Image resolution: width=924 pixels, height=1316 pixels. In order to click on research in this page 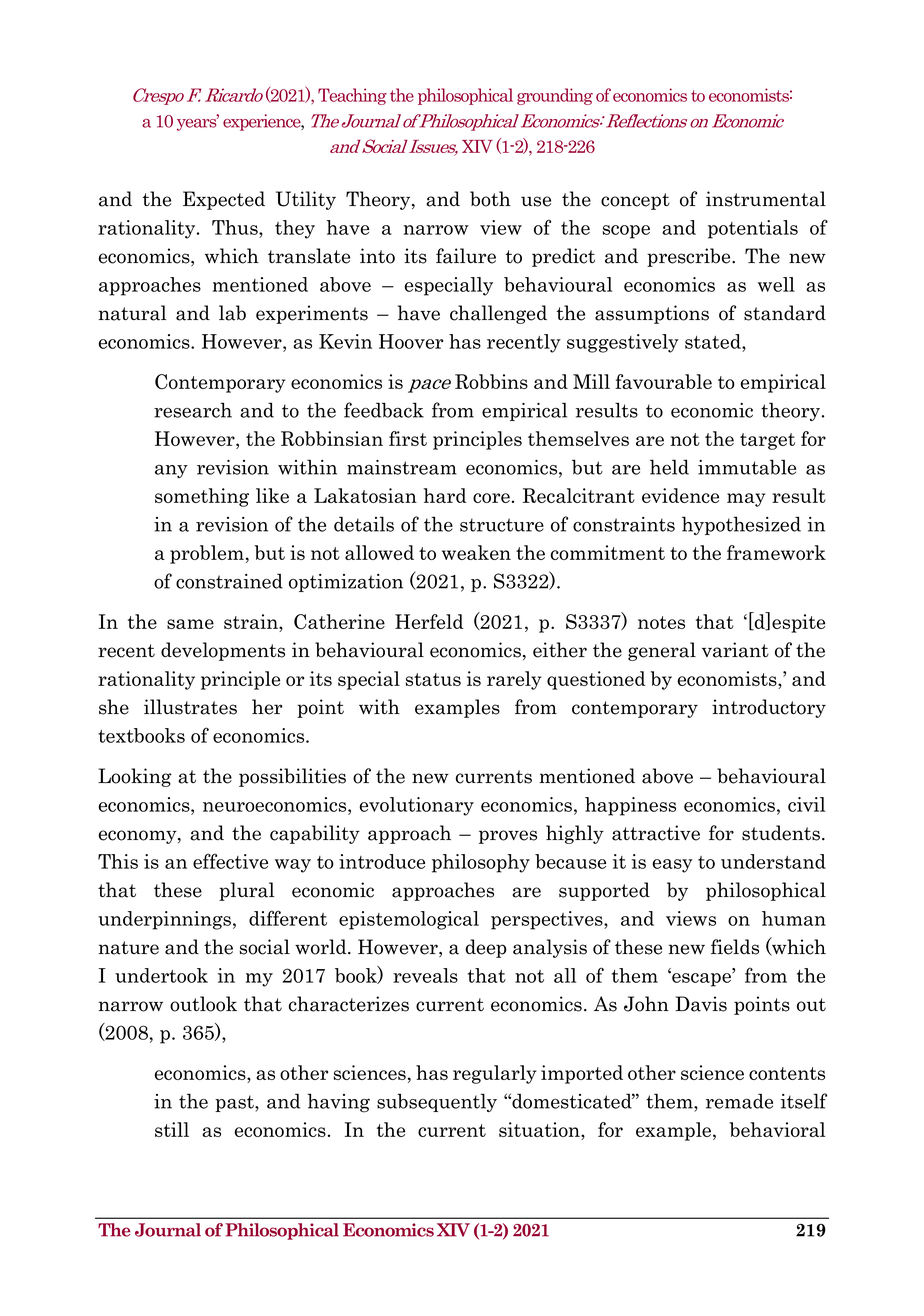, I will do `click(193, 410)`.
